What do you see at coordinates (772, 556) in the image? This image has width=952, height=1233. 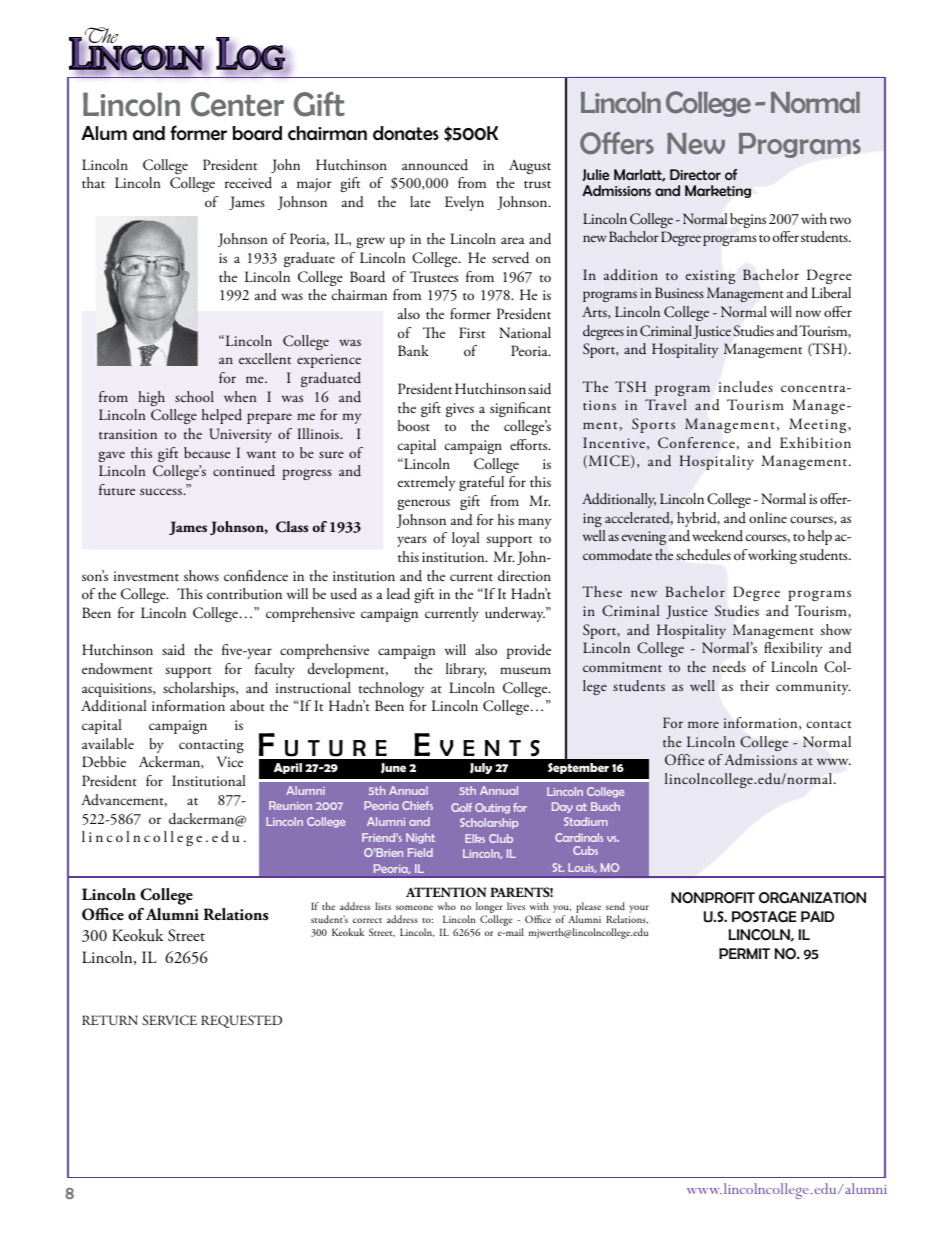 I see `working` at bounding box center [772, 556].
